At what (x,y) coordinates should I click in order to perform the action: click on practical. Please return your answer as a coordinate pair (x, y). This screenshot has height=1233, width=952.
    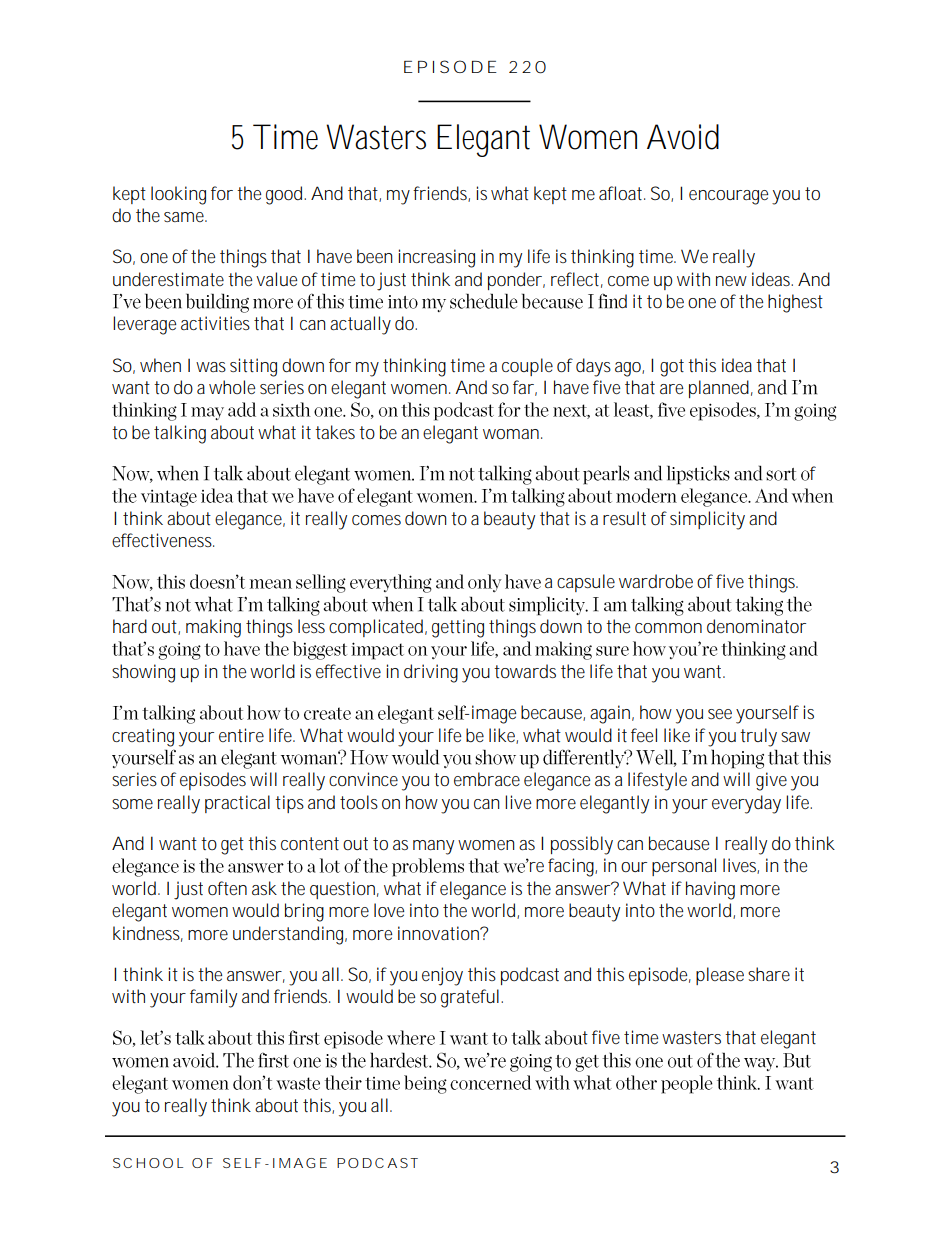
    Looking at the image, I should click on (237, 804).
